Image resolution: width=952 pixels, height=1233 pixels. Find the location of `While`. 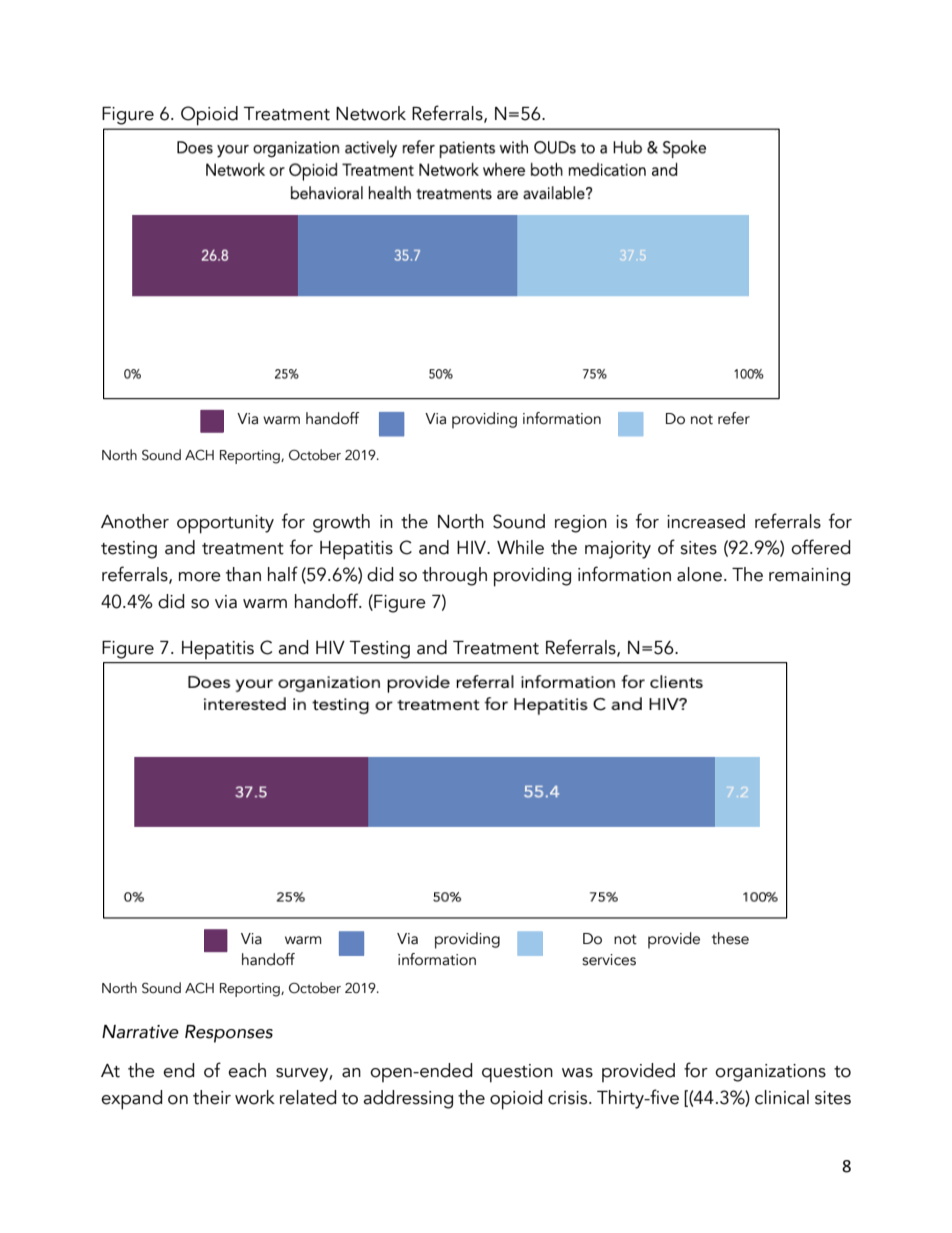

While is located at coordinates (520, 547).
